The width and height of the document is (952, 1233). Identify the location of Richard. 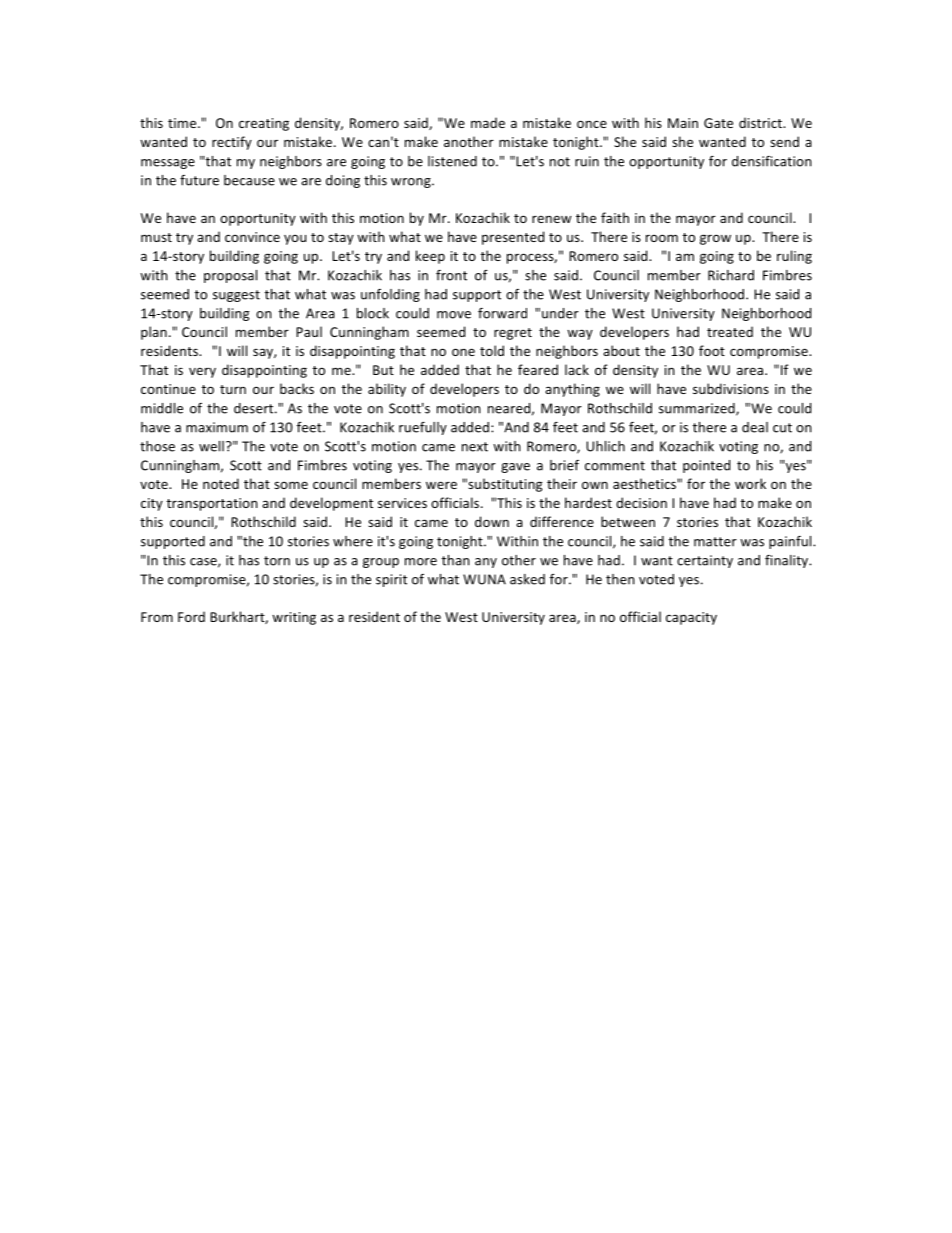
(731, 275).
